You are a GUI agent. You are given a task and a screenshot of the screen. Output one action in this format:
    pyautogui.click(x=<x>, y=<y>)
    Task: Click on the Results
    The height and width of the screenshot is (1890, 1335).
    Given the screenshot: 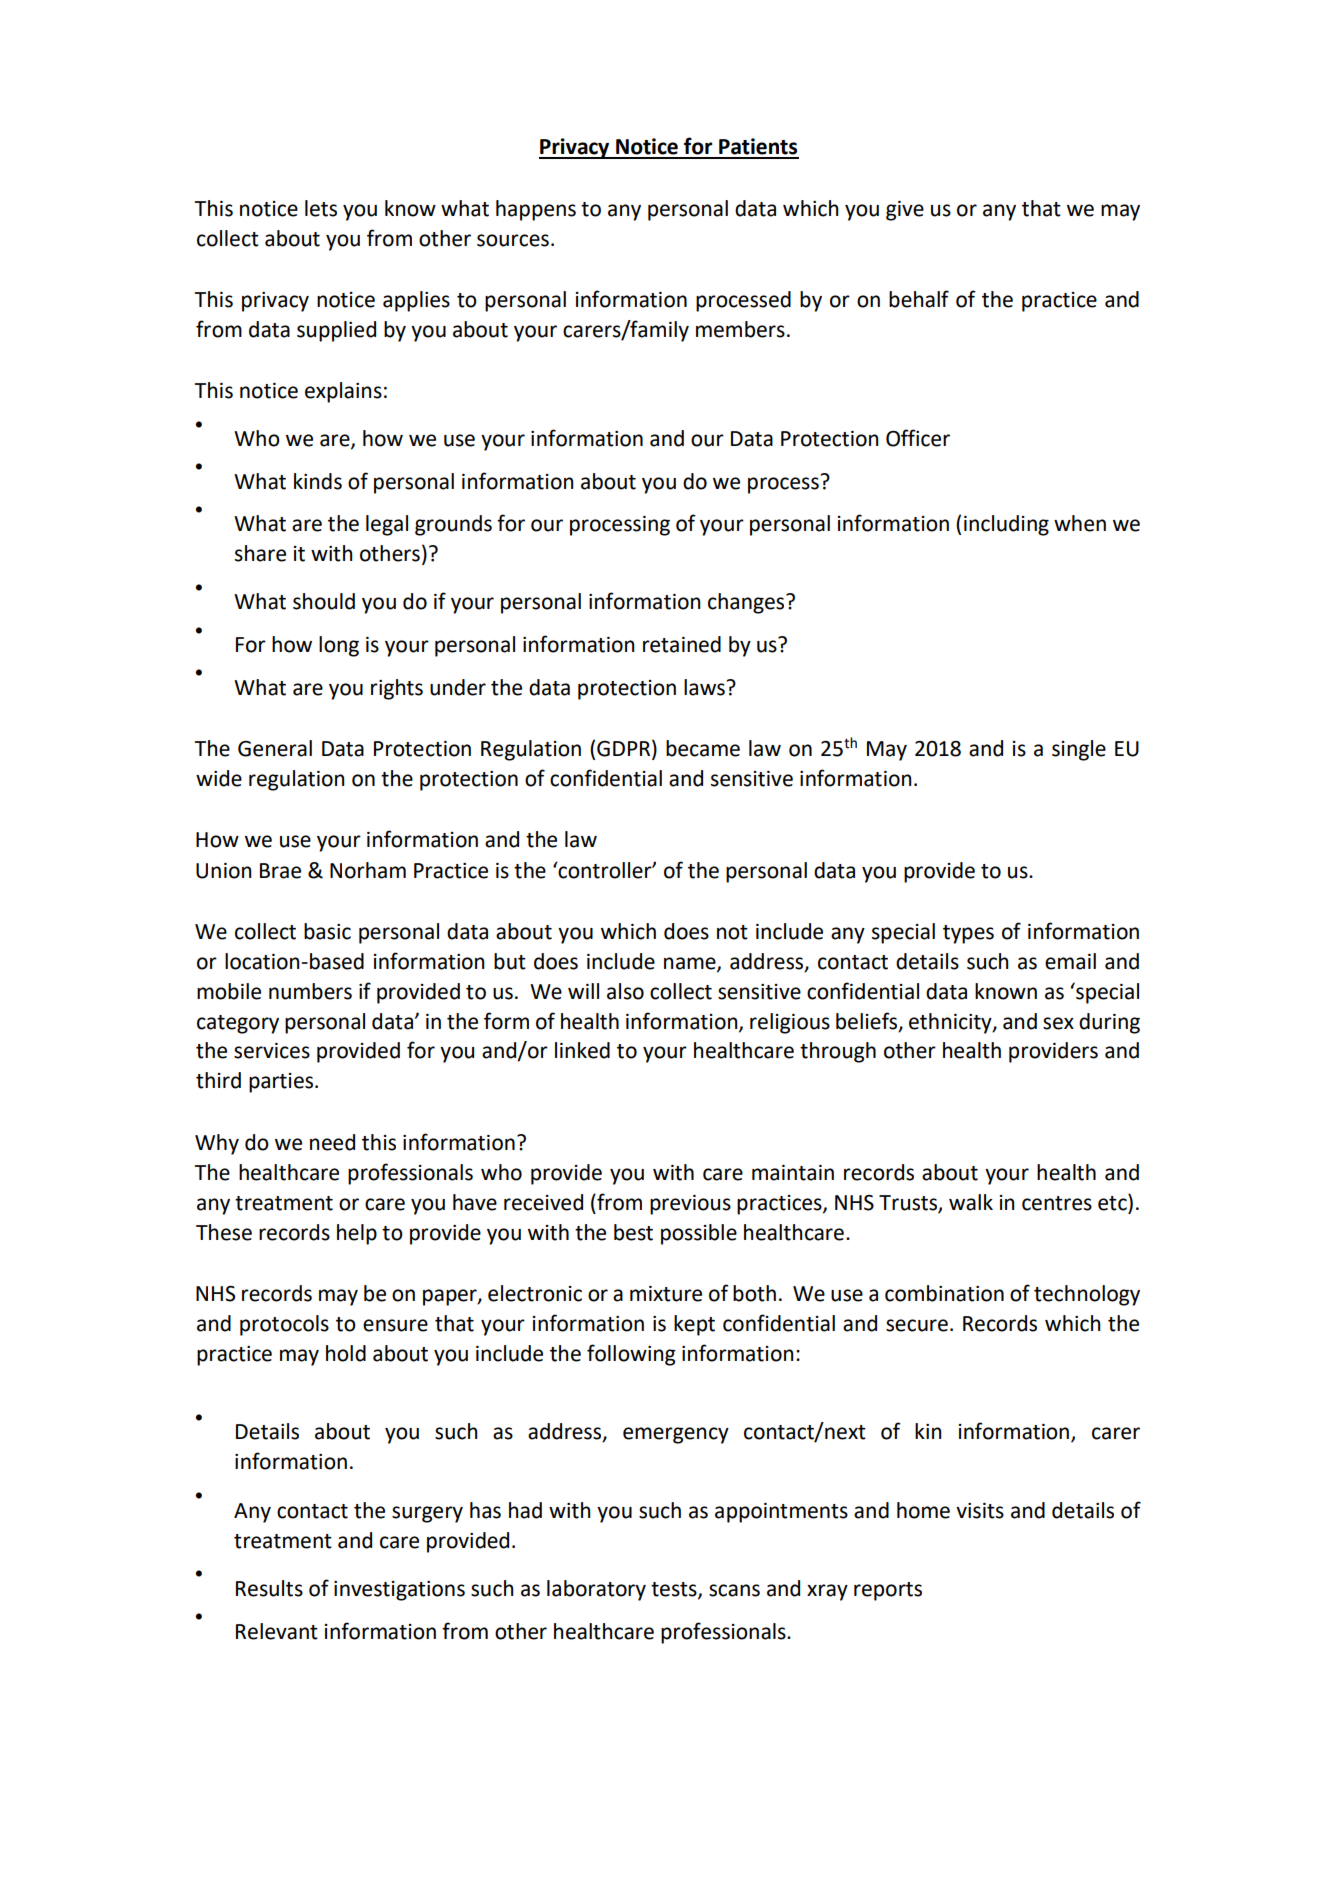 What is the action you would take?
    pyautogui.click(x=269, y=1588)
